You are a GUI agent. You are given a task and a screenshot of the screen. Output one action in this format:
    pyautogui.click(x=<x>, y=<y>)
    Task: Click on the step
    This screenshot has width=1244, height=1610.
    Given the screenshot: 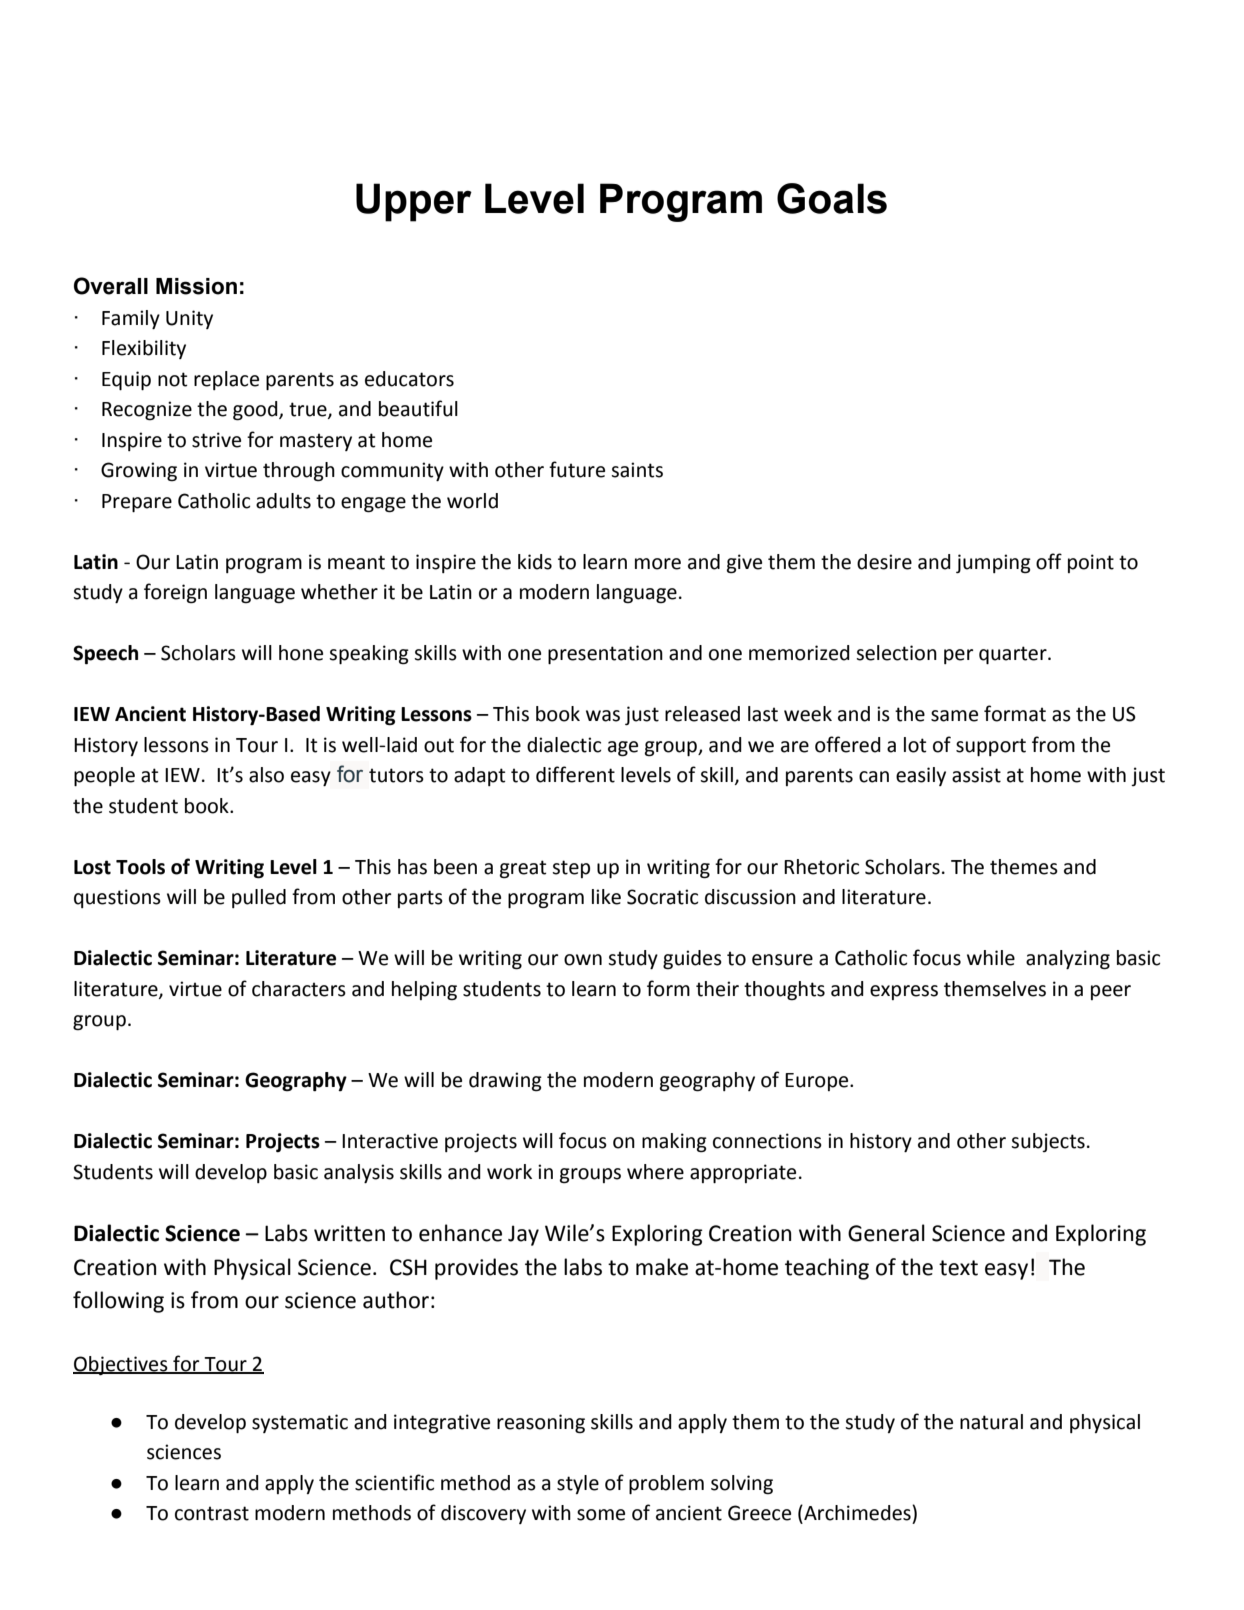 What is the action you would take?
    pyautogui.click(x=571, y=869)
